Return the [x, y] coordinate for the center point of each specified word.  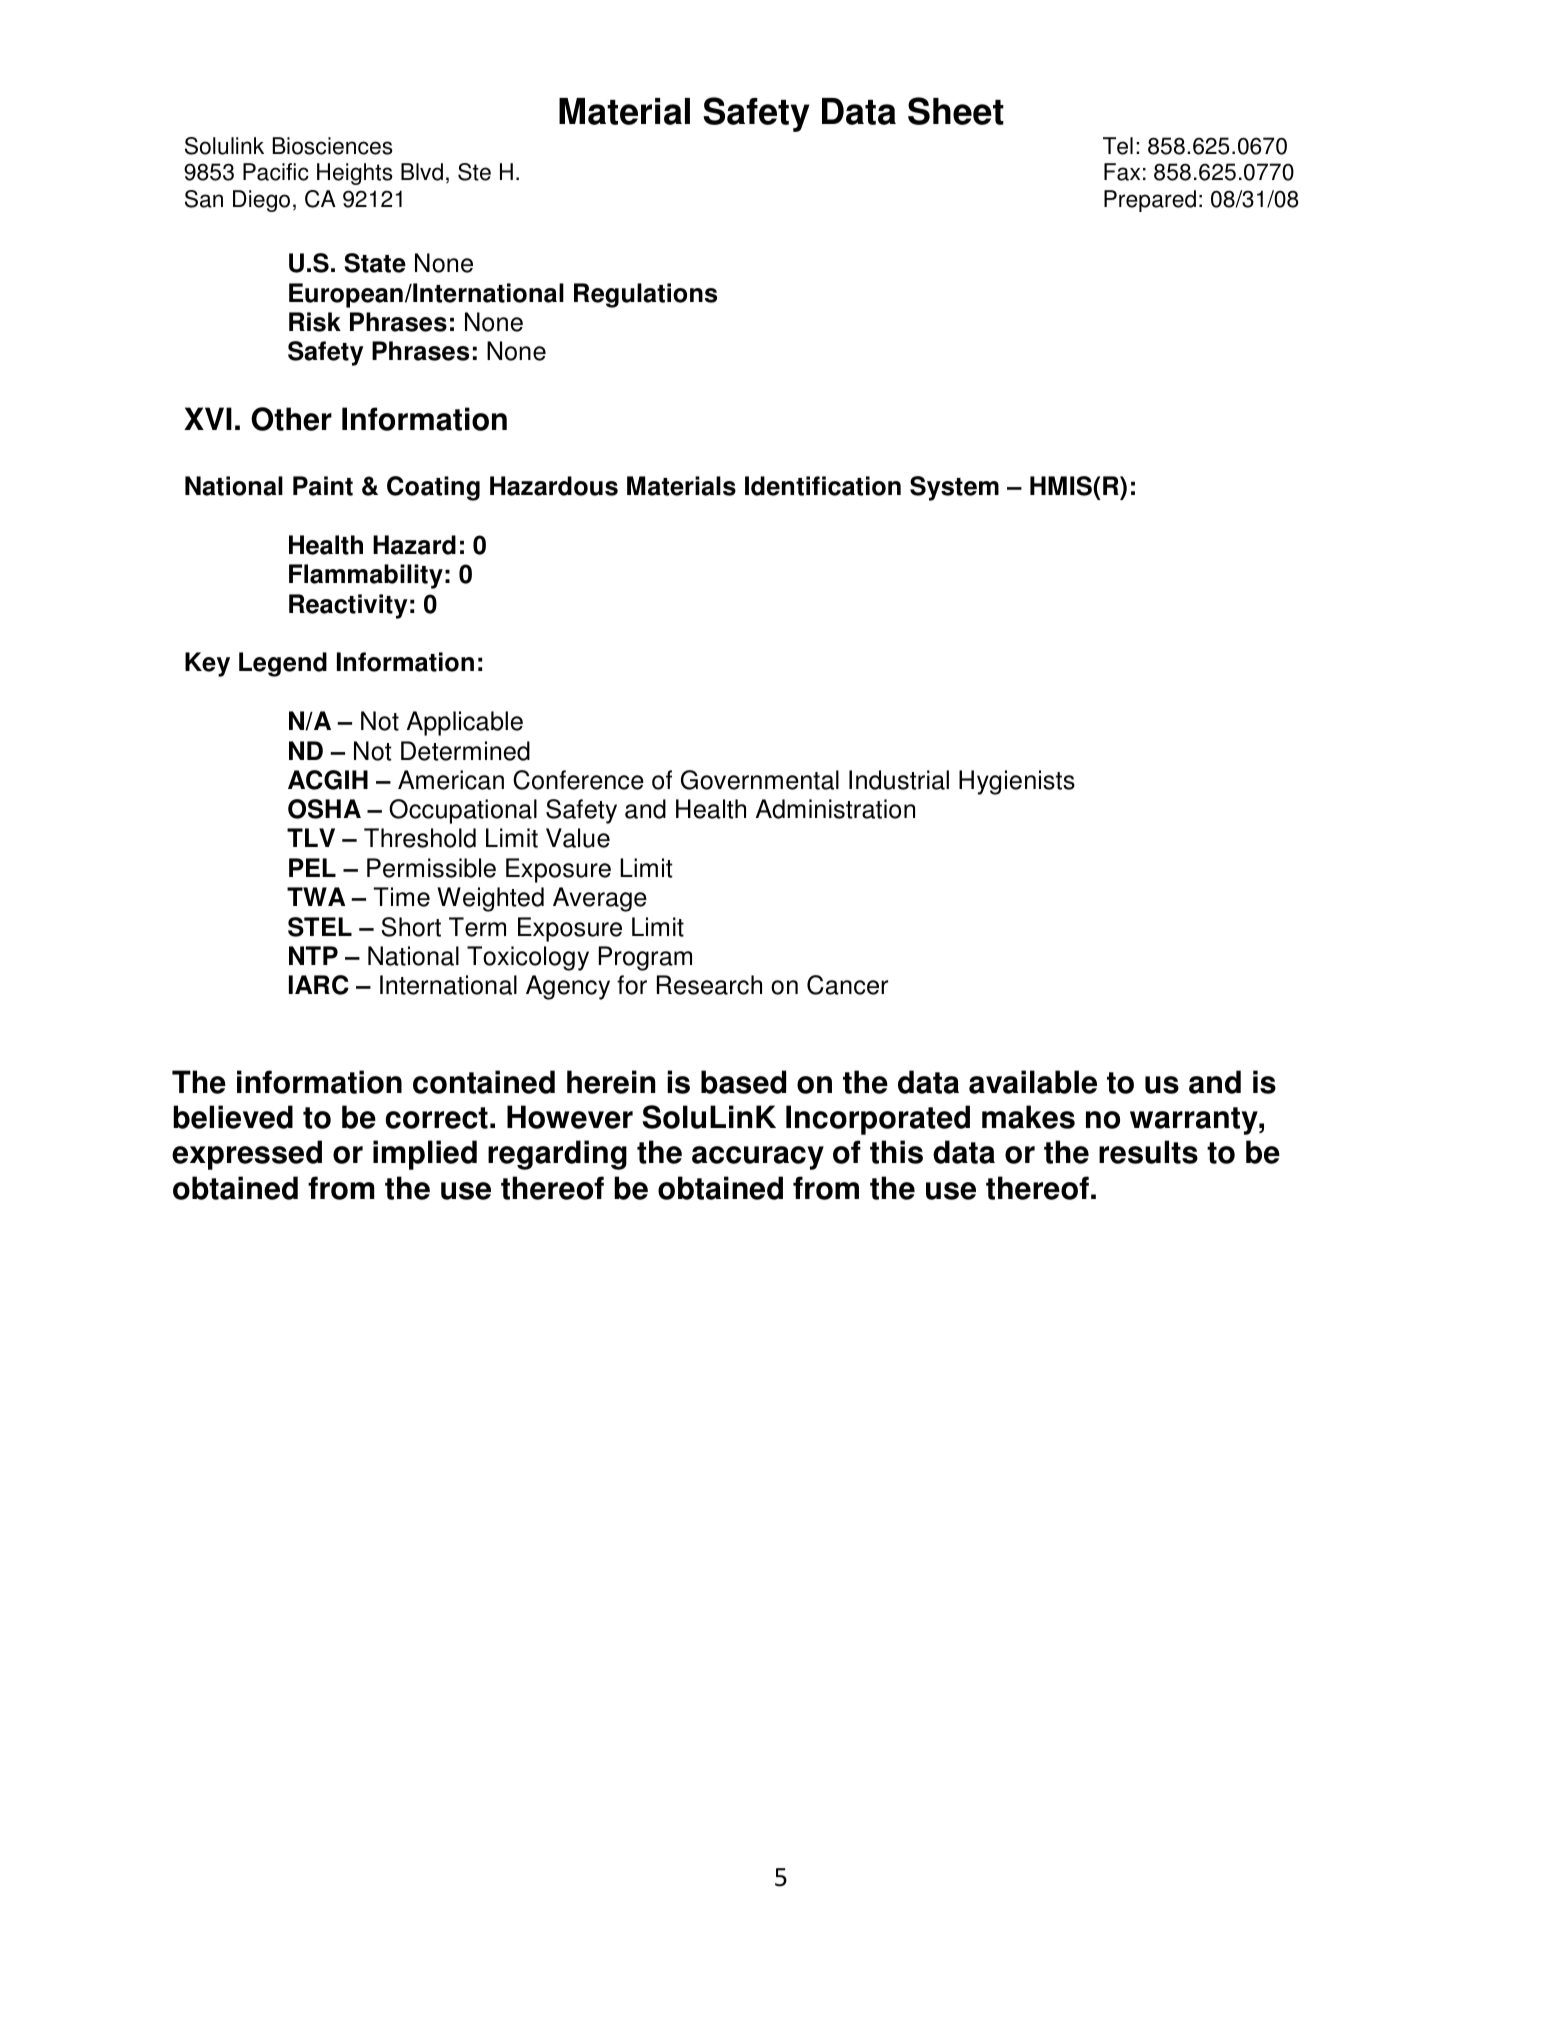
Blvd [422, 172]
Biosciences [333, 146]
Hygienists [1017, 782]
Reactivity [348, 606]
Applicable [465, 723]
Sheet [956, 111]
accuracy [758, 1158]
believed [233, 1117]
